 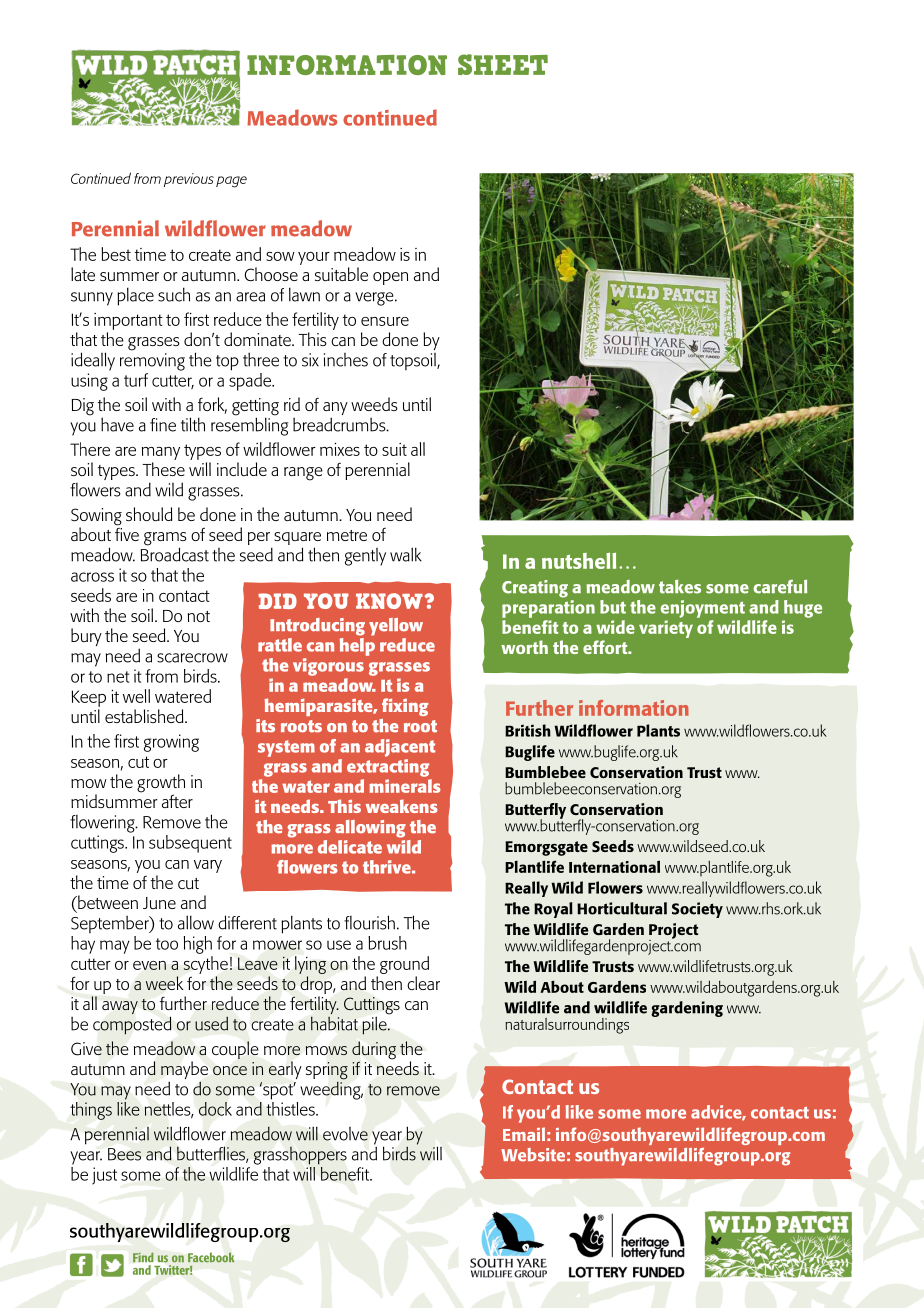 I want to click on takes, so click(x=680, y=587).
